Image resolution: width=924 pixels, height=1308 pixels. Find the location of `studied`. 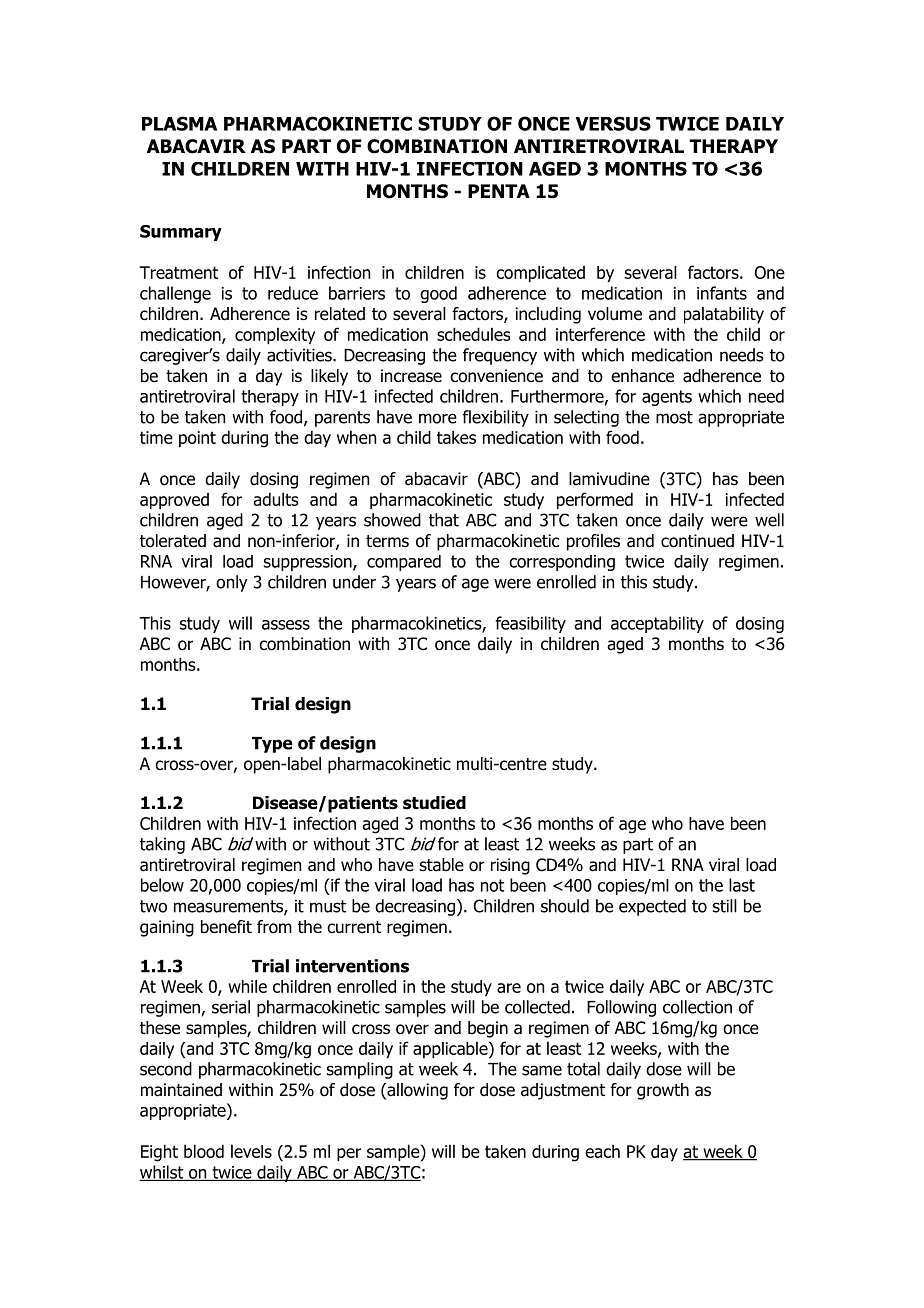

studied is located at coordinates (434, 803).
